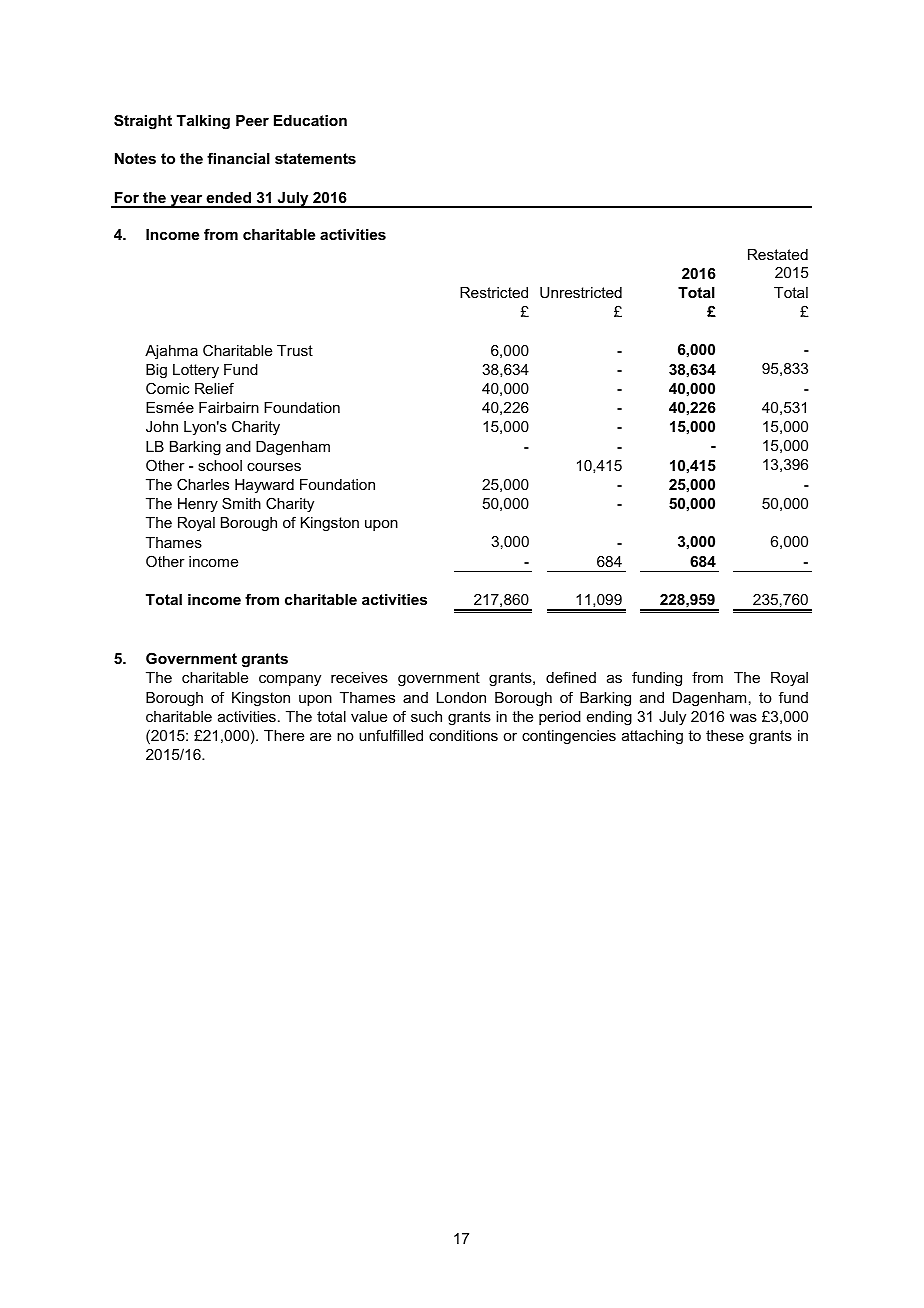 Image resolution: width=924 pixels, height=1308 pixels. I want to click on Lottery, so click(196, 371).
